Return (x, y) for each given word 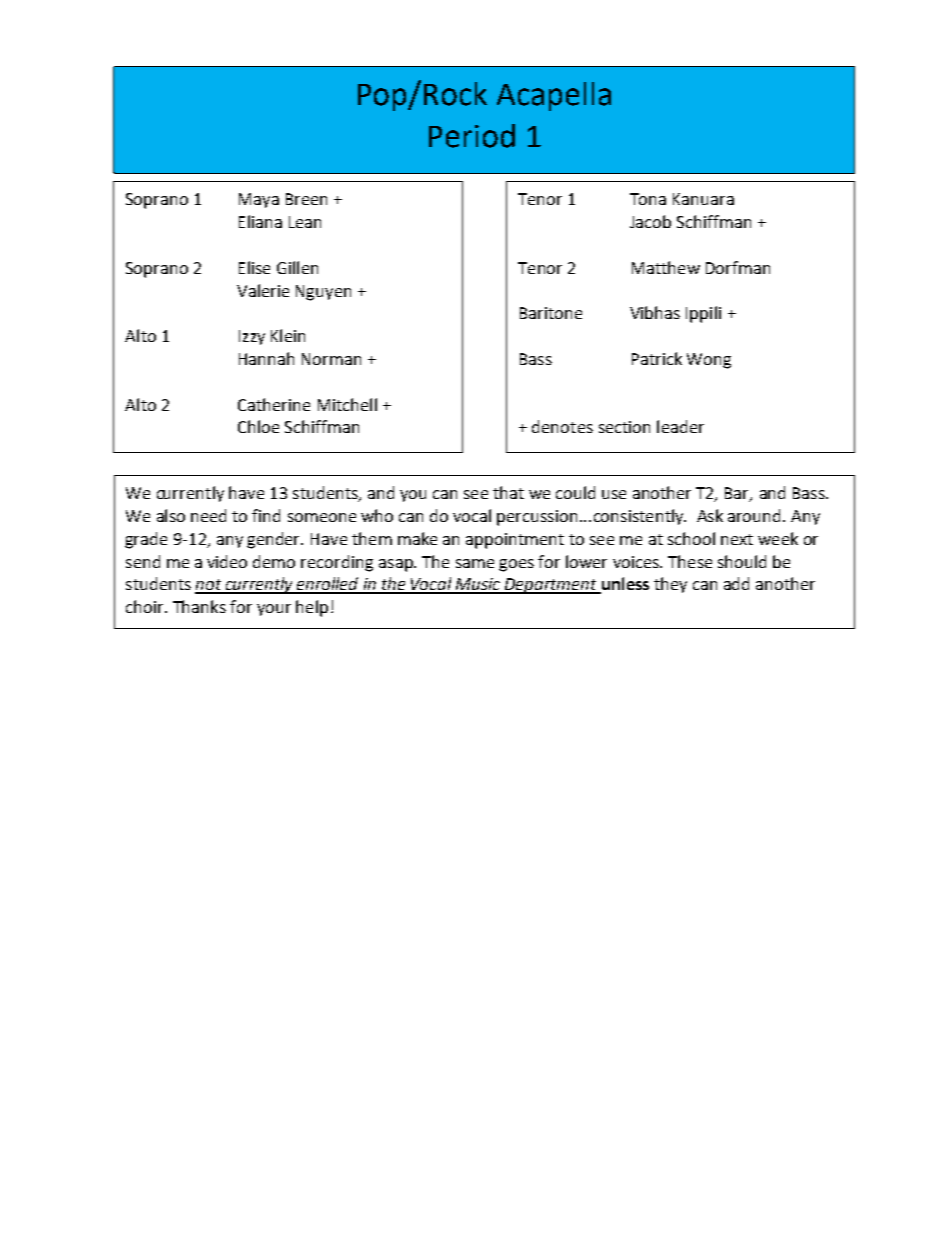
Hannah (266, 358)
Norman (331, 359)
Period (472, 136)
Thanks (199, 606)
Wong (709, 361)
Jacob (650, 221)
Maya (259, 200)
